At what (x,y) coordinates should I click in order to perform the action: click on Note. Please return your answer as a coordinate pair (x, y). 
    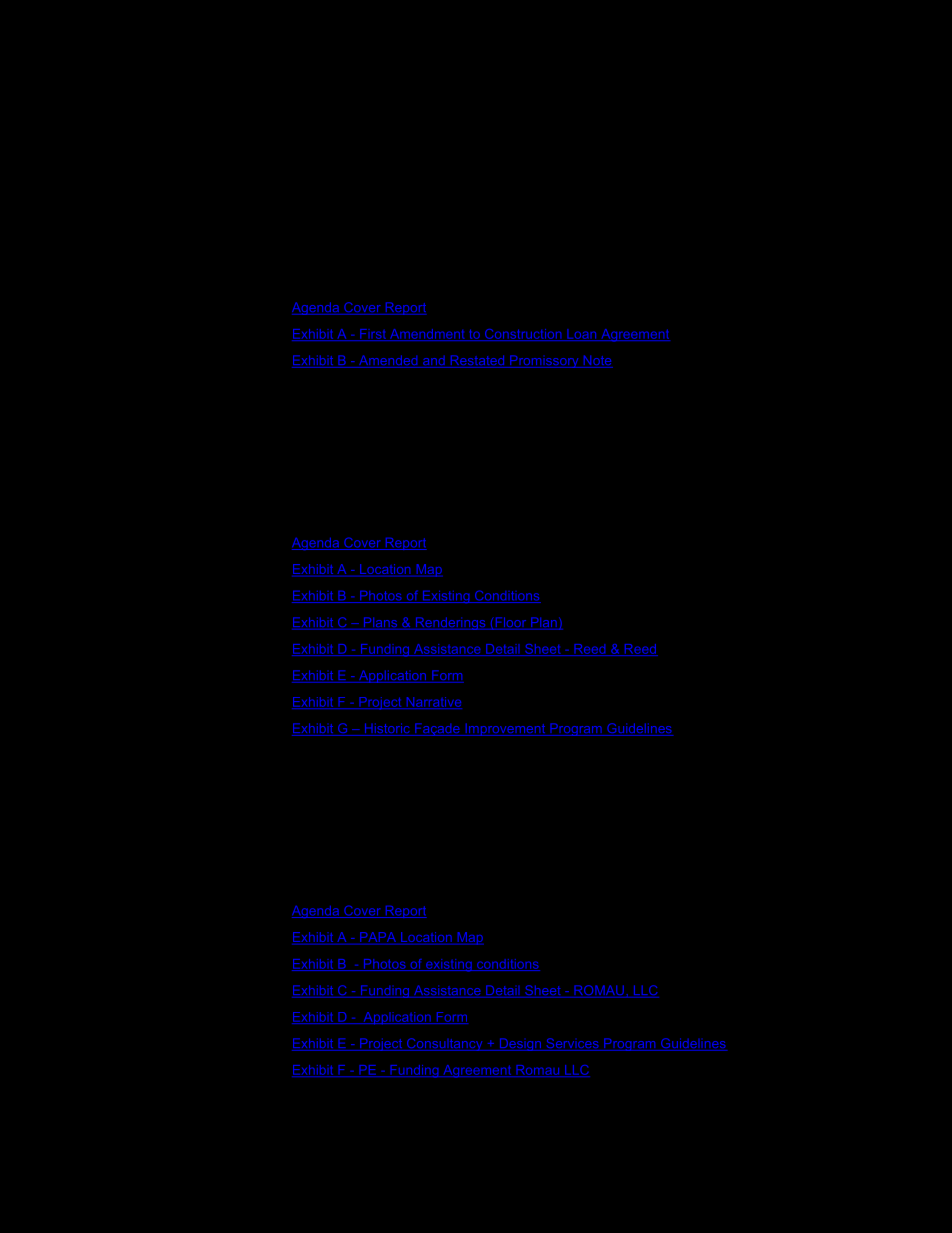
    Looking at the image, I should click on (597, 361).
